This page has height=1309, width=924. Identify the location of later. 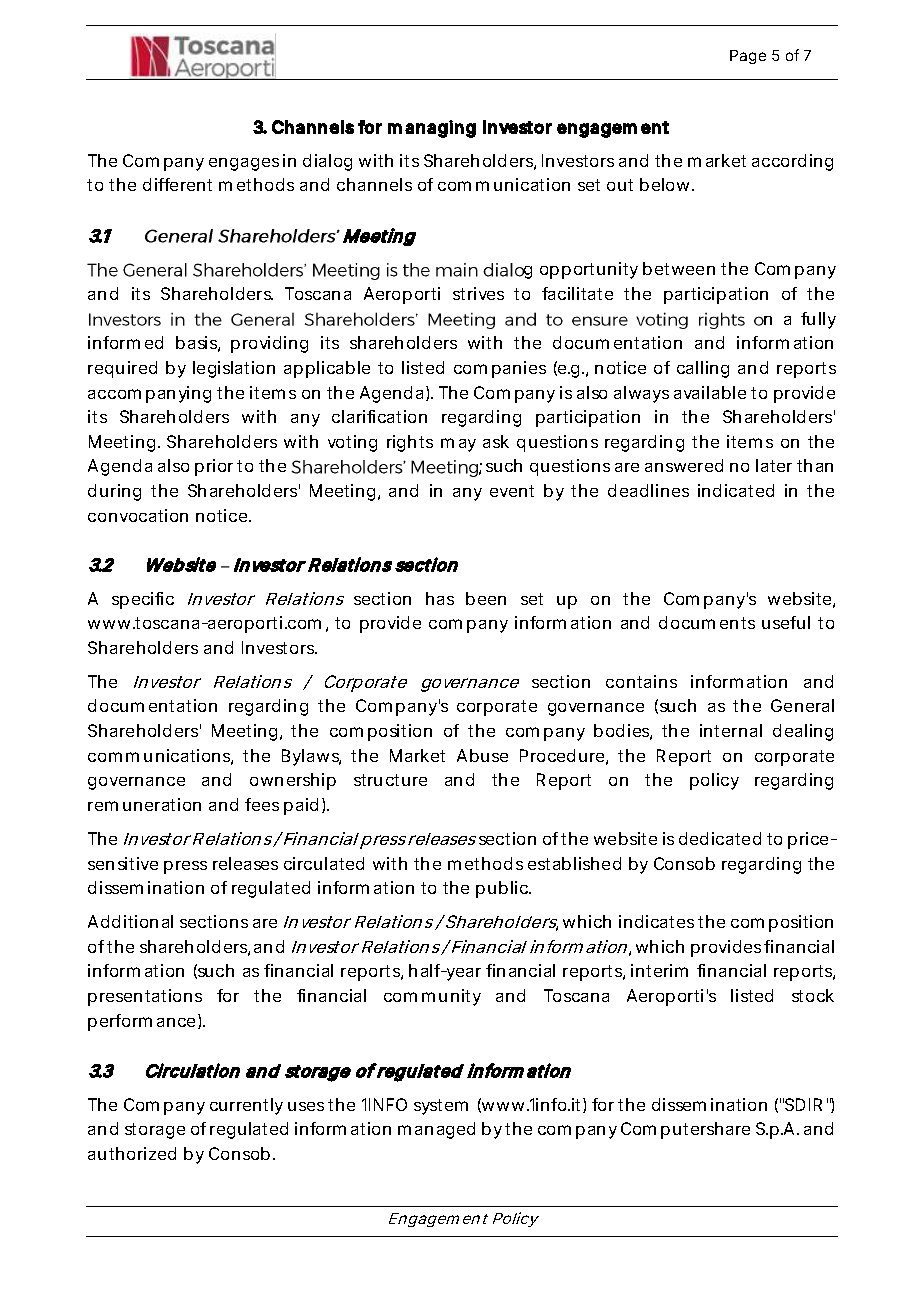
(774, 465).
